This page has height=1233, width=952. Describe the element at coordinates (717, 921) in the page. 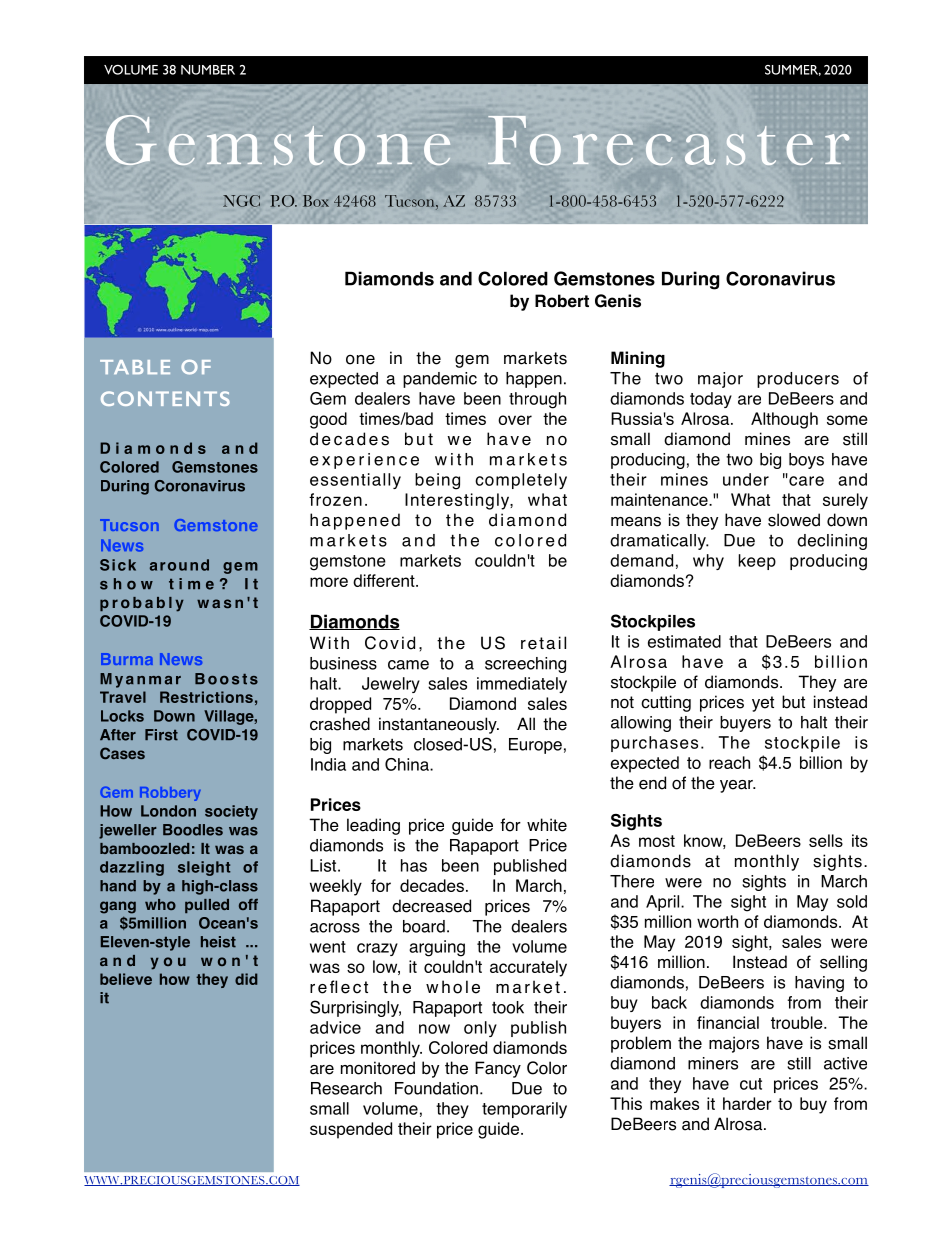

I see `worth` at that location.
